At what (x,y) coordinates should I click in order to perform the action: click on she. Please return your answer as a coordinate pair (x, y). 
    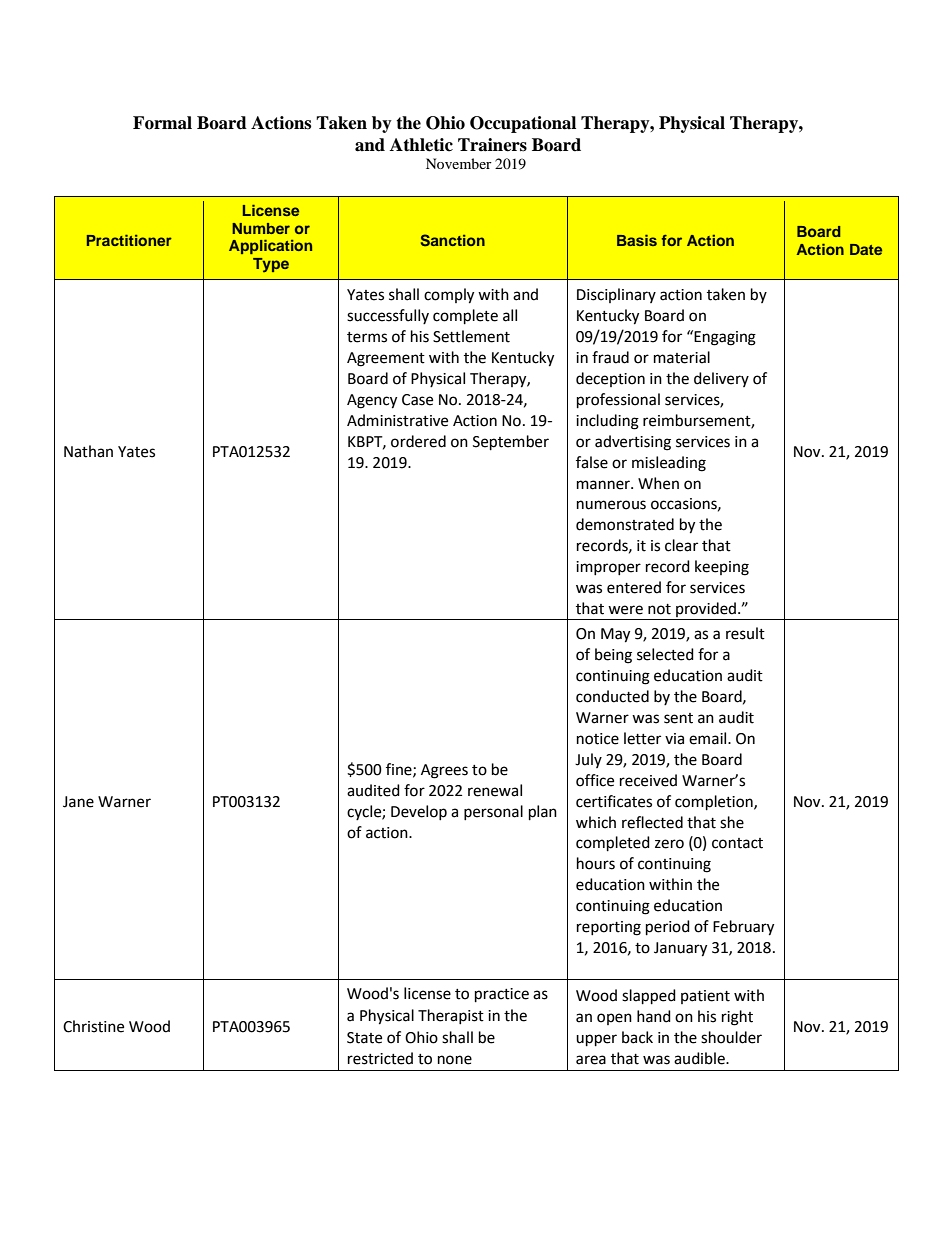
    Looking at the image, I should click on (732, 822).
